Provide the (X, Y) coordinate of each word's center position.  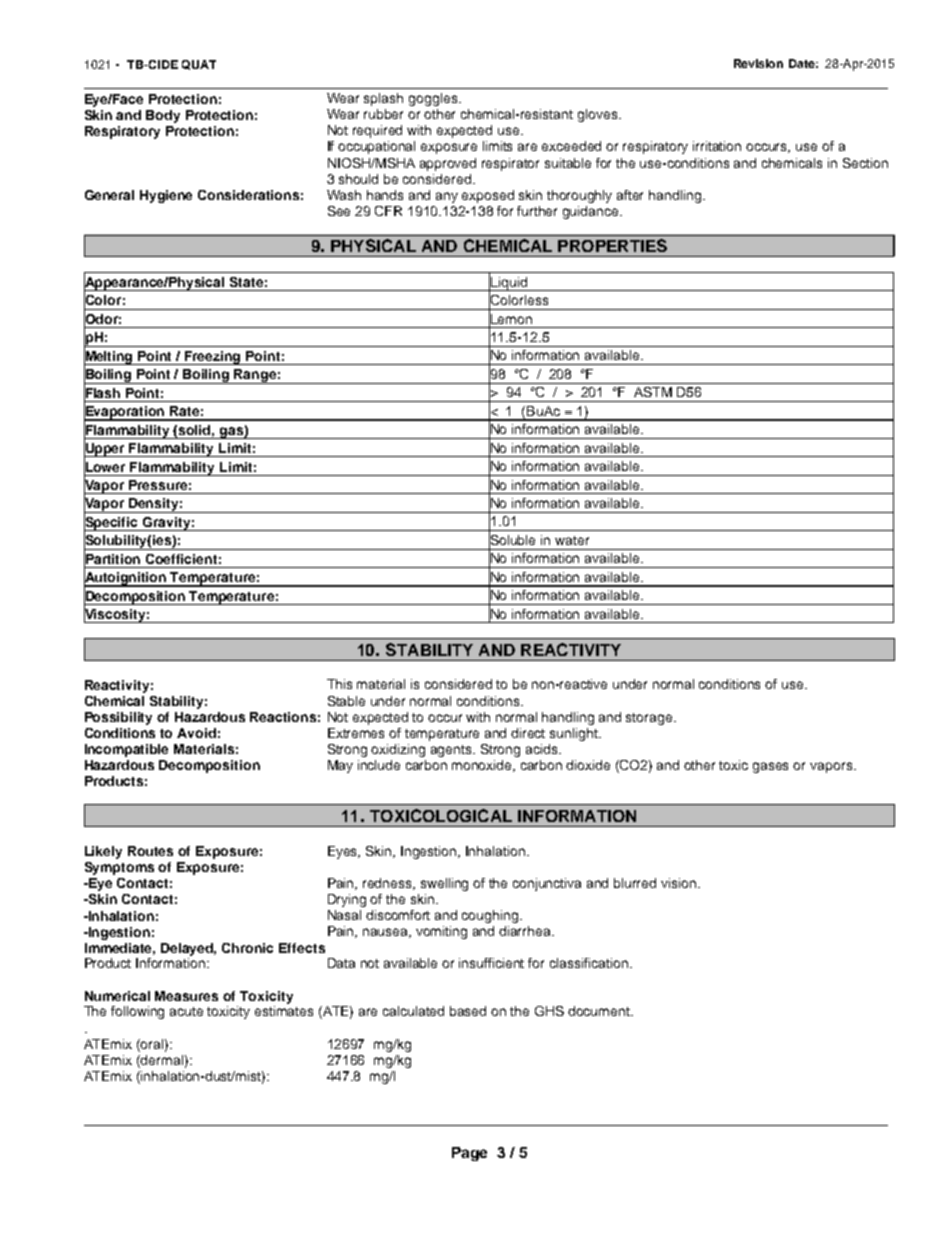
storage (650, 719)
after (630, 195)
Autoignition (126, 579)
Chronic (247, 948)
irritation (717, 146)
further (537, 211)
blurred (635, 883)
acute (186, 1011)
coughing (491, 916)
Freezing (213, 358)
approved (448, 164)
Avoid (196, 733)
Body (163, 116)
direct (528, 733)
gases (770, 767)
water (572, 540)
